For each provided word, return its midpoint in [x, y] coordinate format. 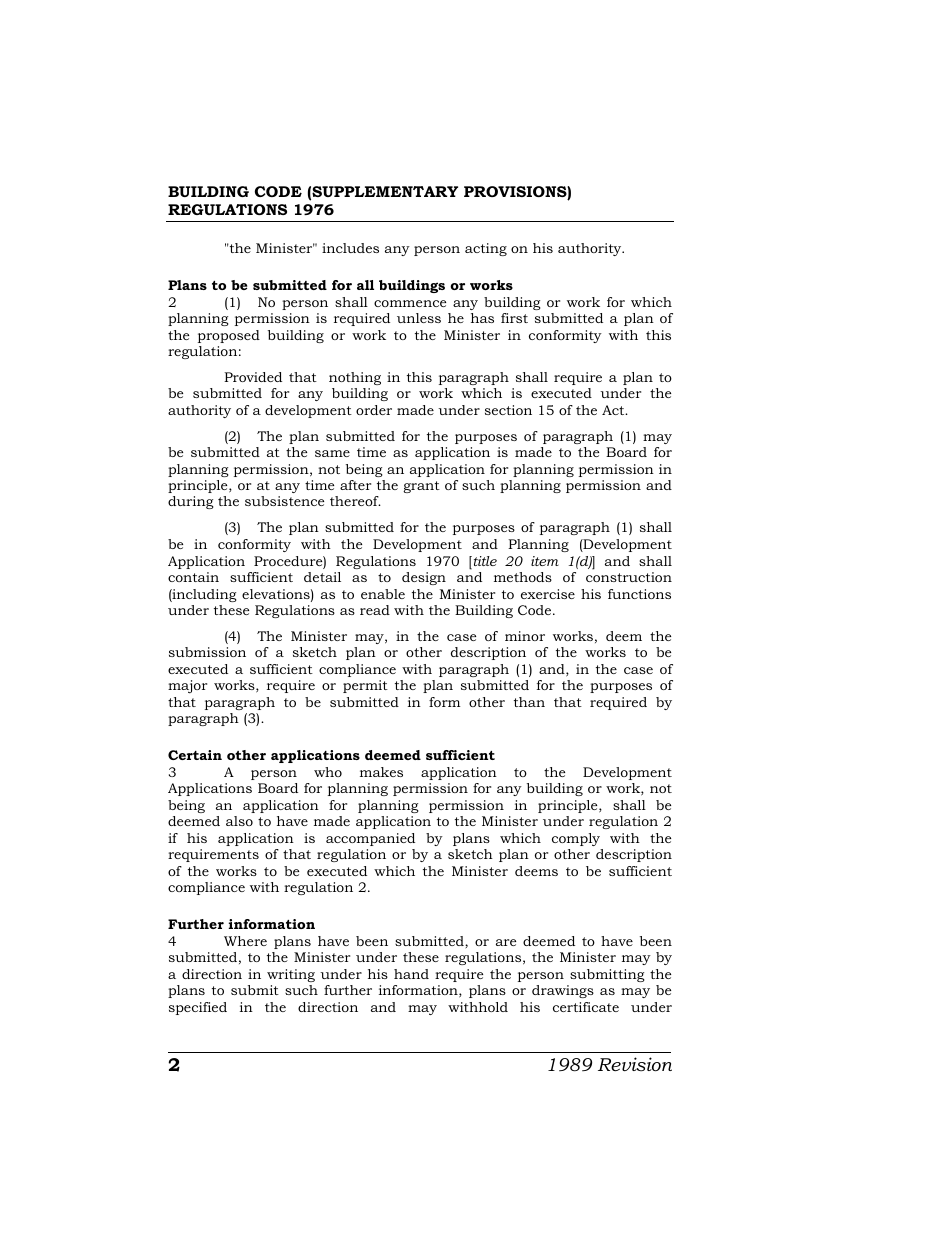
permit [365, 686]
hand [411, 974]
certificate [586, 1007]
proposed [229, 336]
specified [198, 1008]
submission [207, 652]
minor [525, 636]
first [514, 318]
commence [410, 303]
